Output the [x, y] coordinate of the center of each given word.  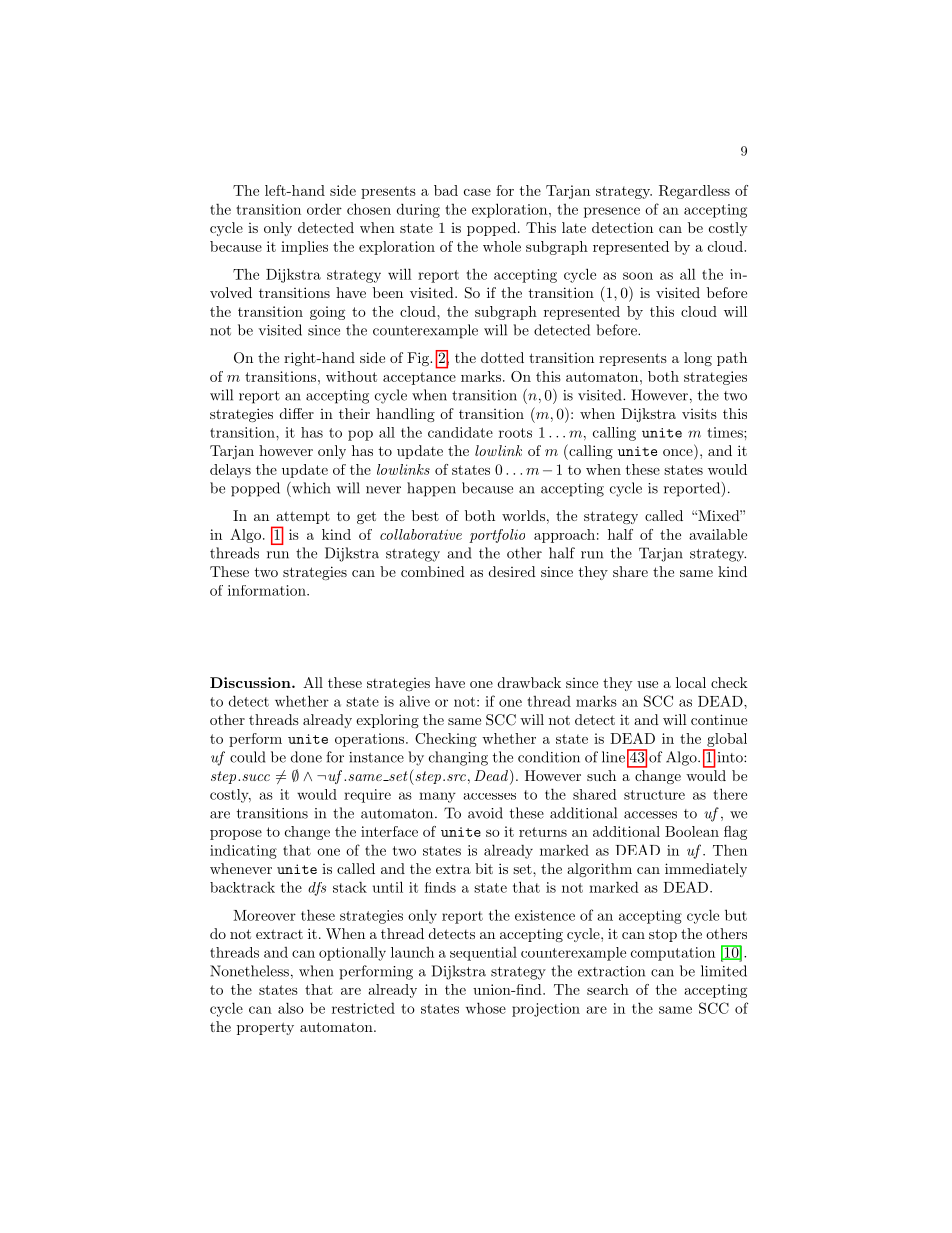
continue [719, 719]
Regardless [694, 192]
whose [486, 1008]
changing [458, 758]
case [477, 192]
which [310, 488]
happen [431, 489]
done [306, 757]
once [679, 454]
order [324, 209]
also [291, 1008]
